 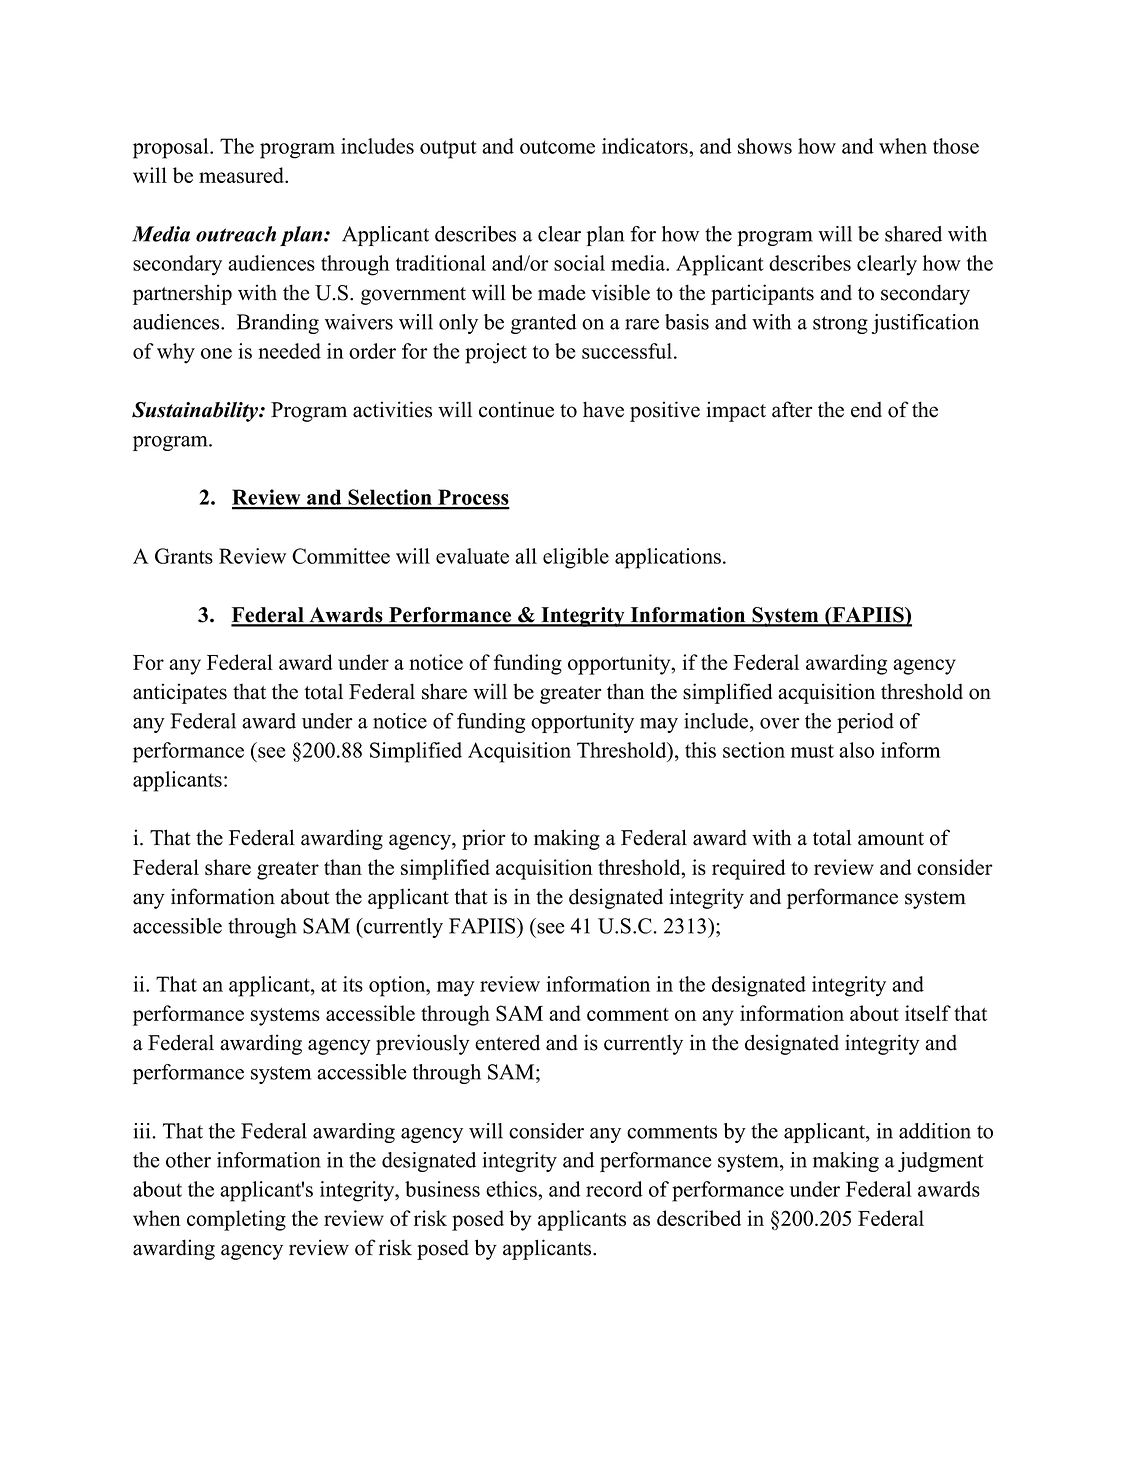 I want to click on measured, so click(x=243, y=175).
